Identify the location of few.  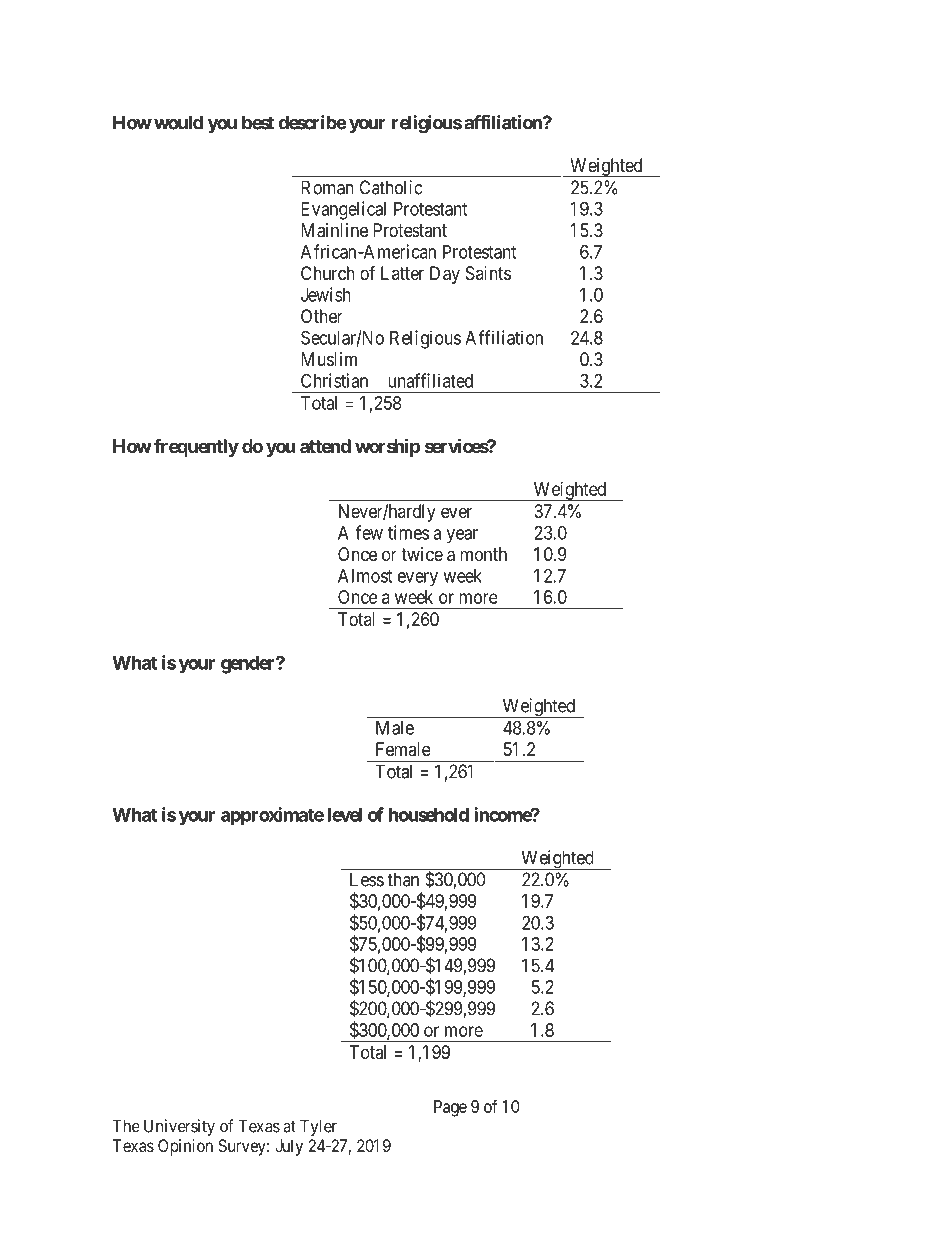
(369, 532).
